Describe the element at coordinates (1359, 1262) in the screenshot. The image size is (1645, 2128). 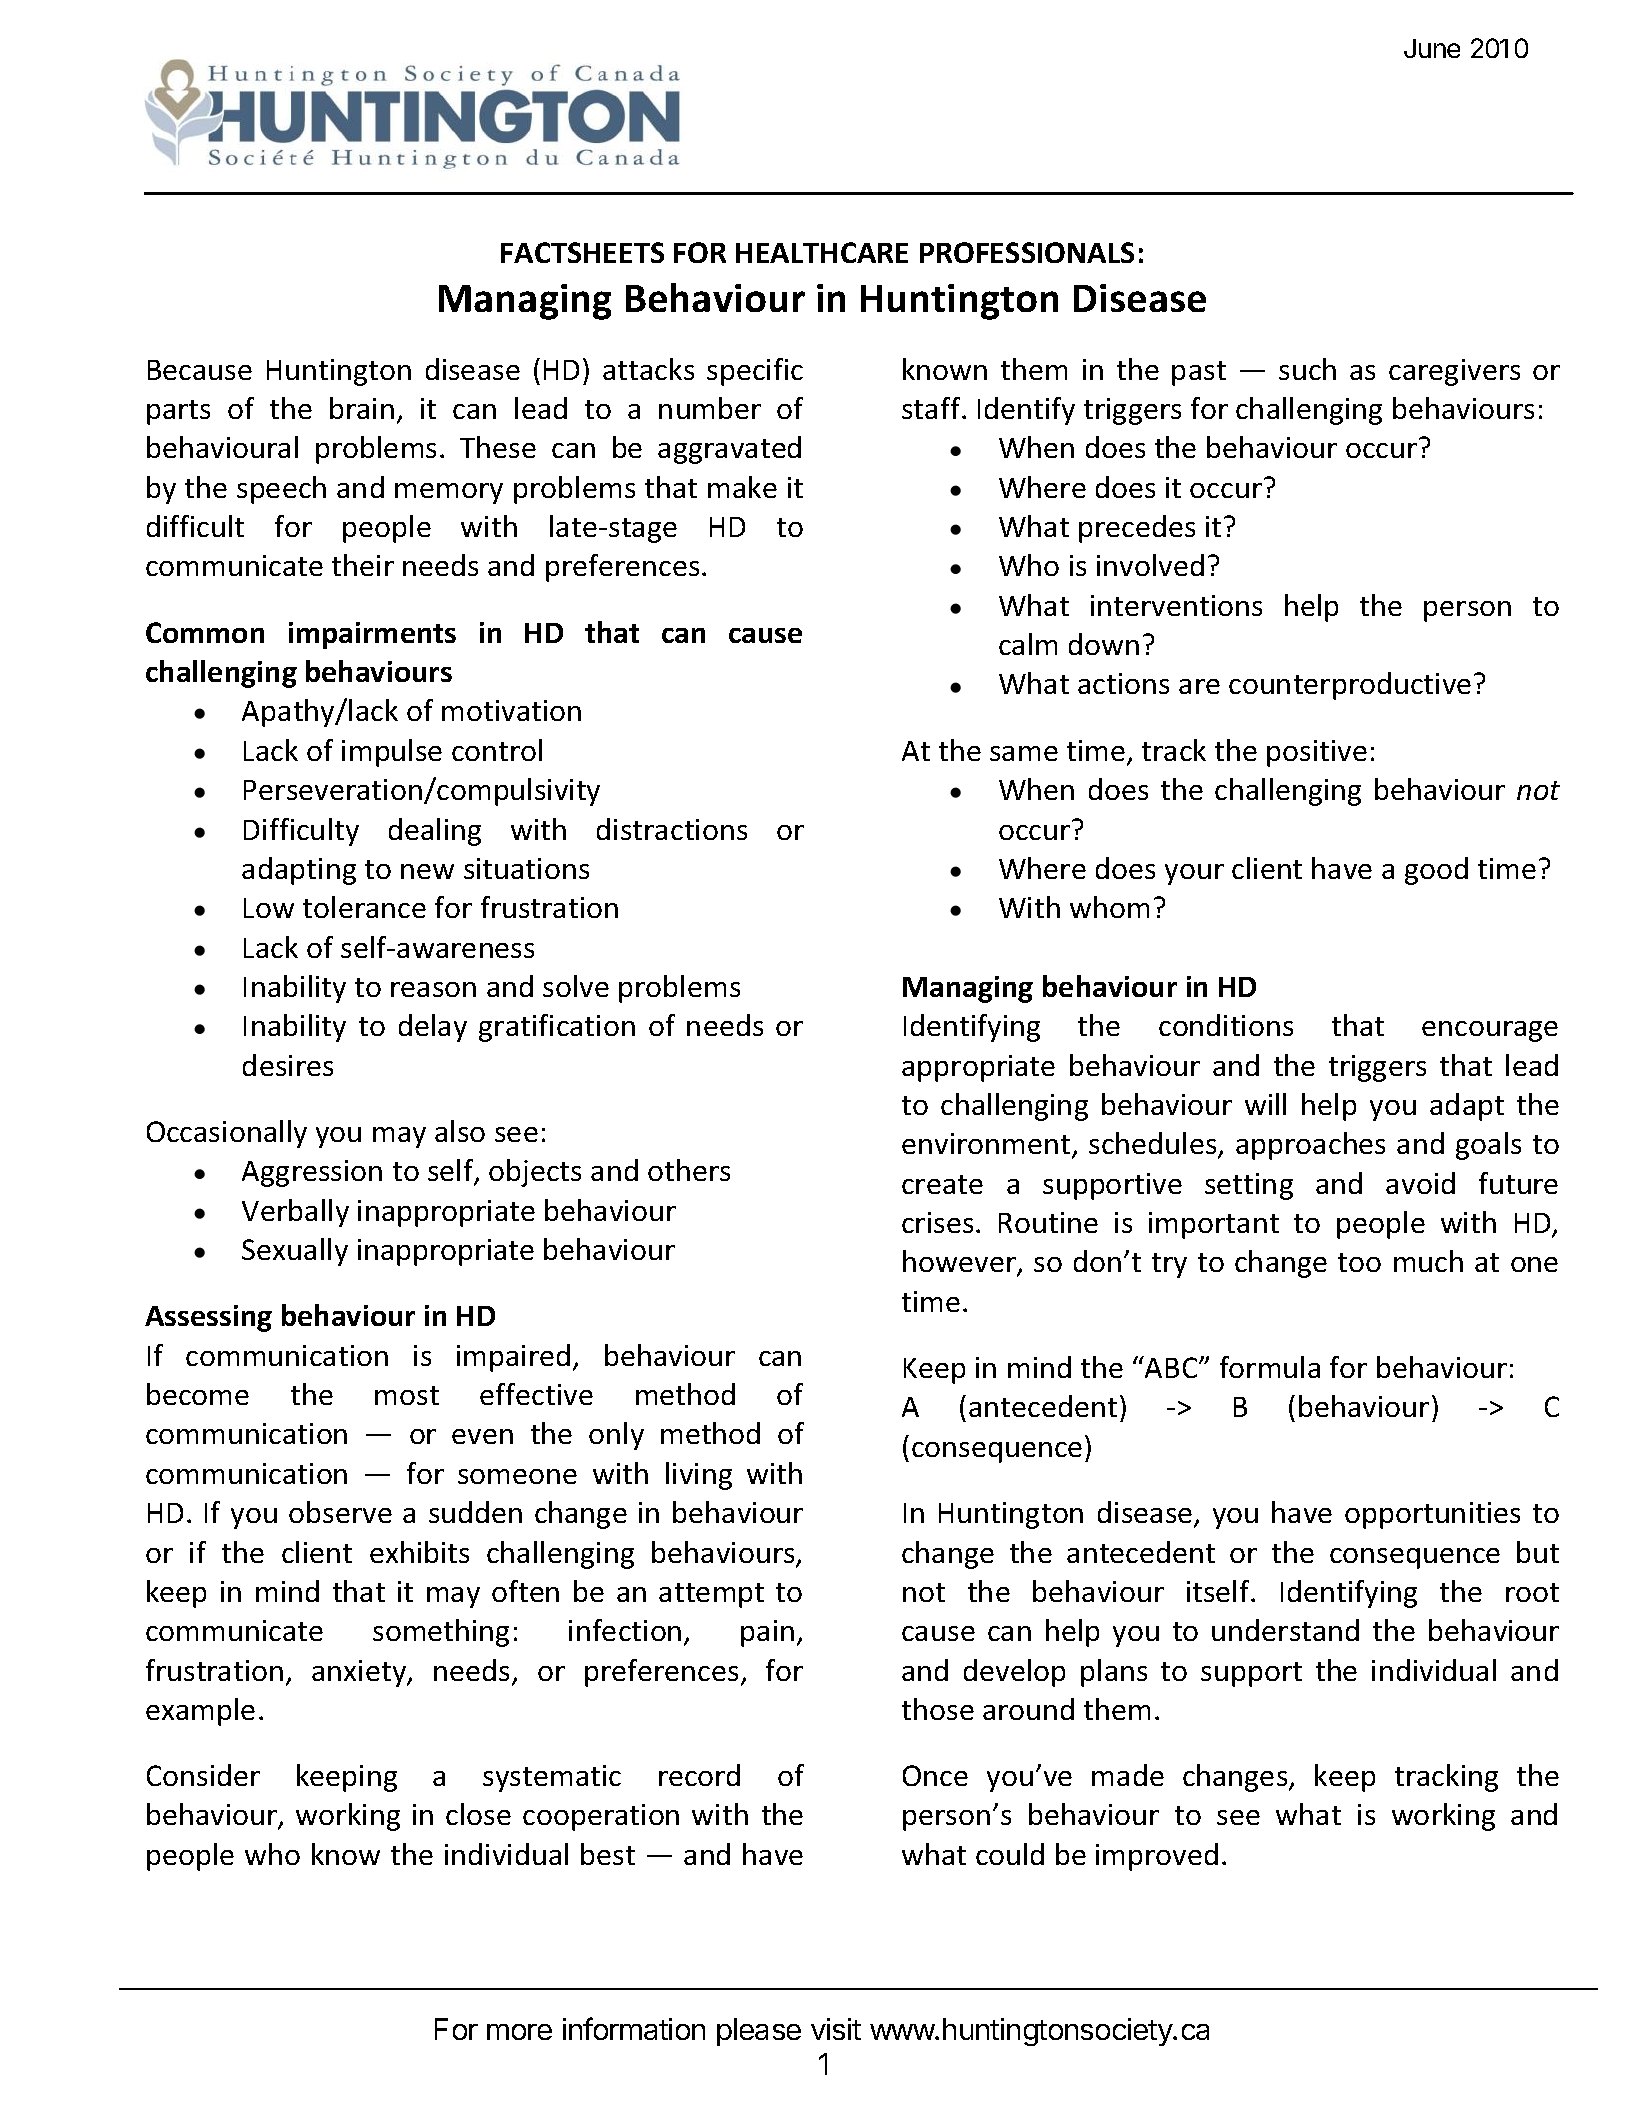
I see `too` at that location.
